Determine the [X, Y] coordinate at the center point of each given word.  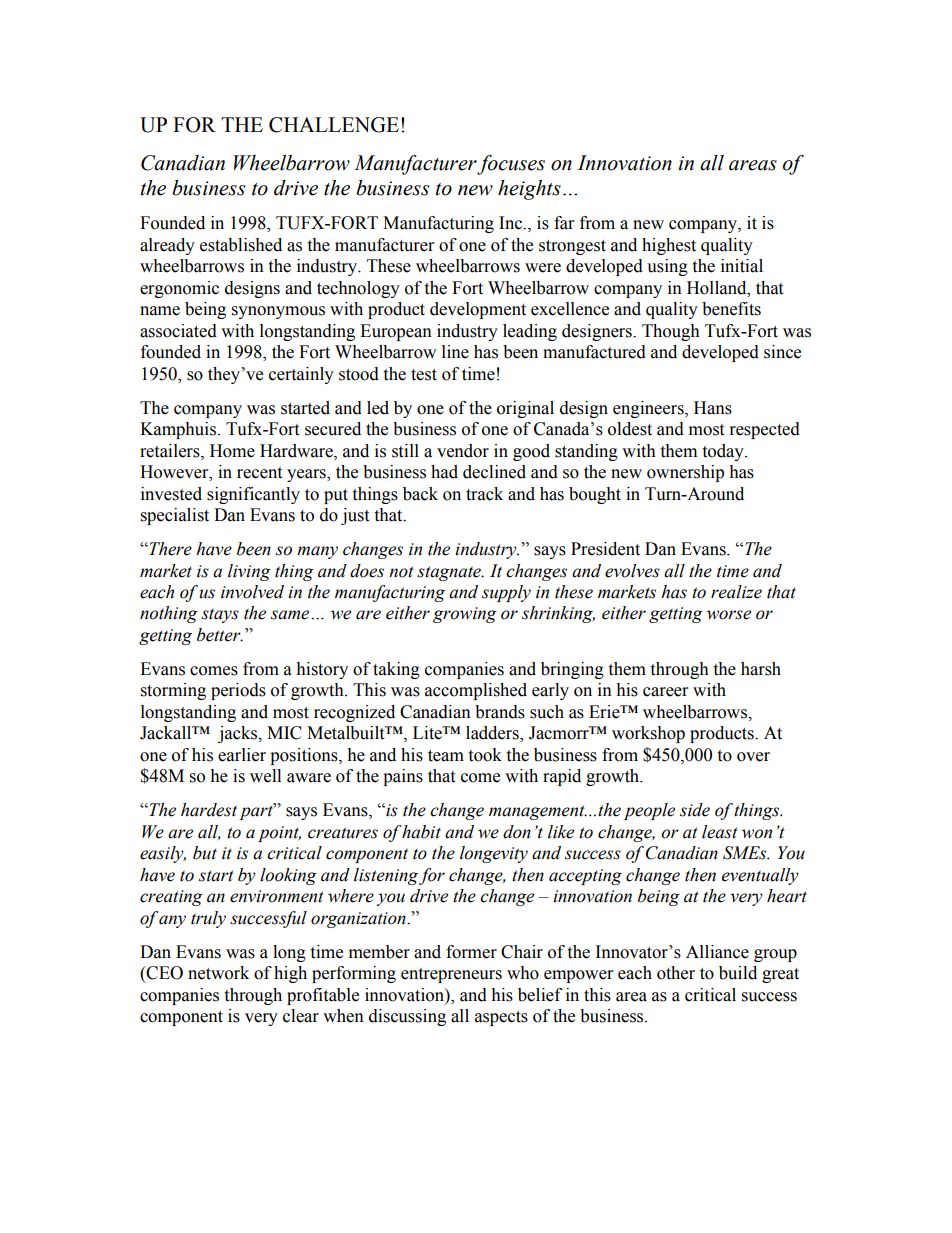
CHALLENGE [334, 125]
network [218, 973]
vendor [463, 451]
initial [742, 266]
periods [238, 691]
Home [232, 451]
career [665, 692]
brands [500, 712]
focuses [511, 164]
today [724, 452]
